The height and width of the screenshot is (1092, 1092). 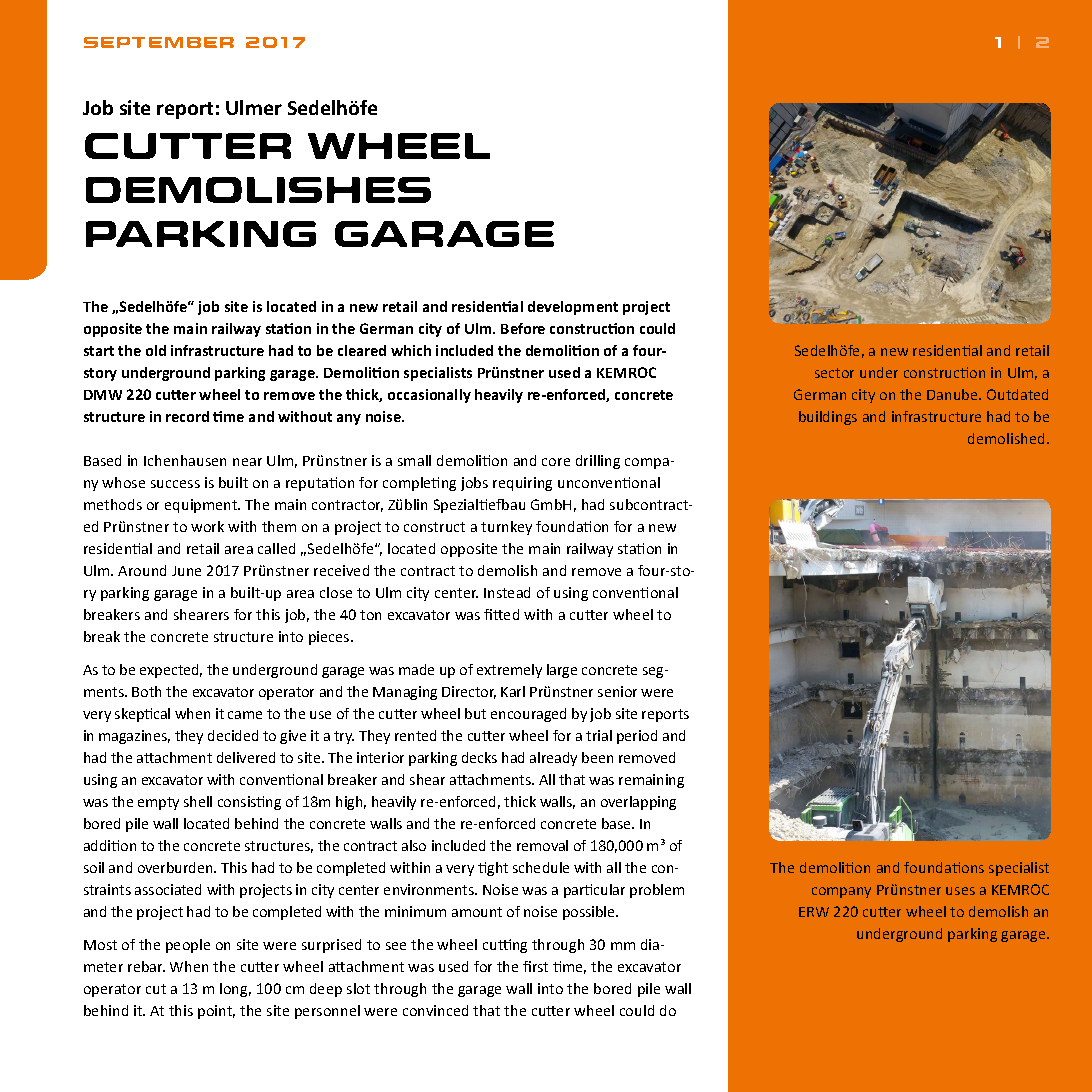 I want to click on turnkey, so click(x=506, y=528).
